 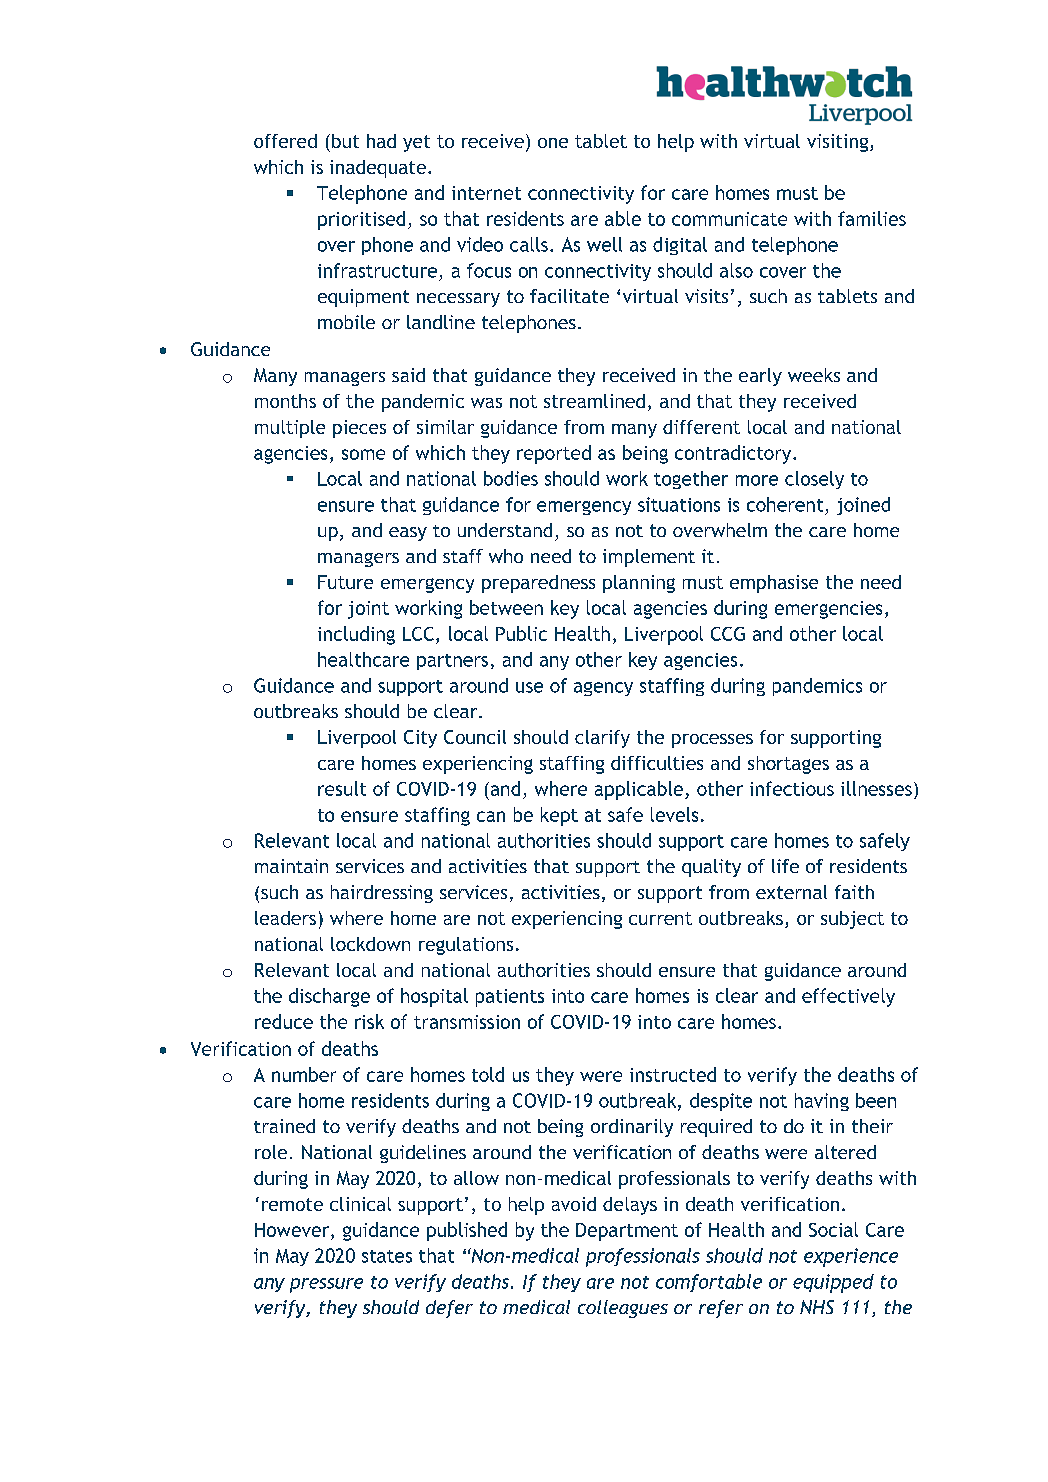 What do you see at coordinates (623, 1309) in the image?
I see `colleagues` at bounding box center [623, 1309].
